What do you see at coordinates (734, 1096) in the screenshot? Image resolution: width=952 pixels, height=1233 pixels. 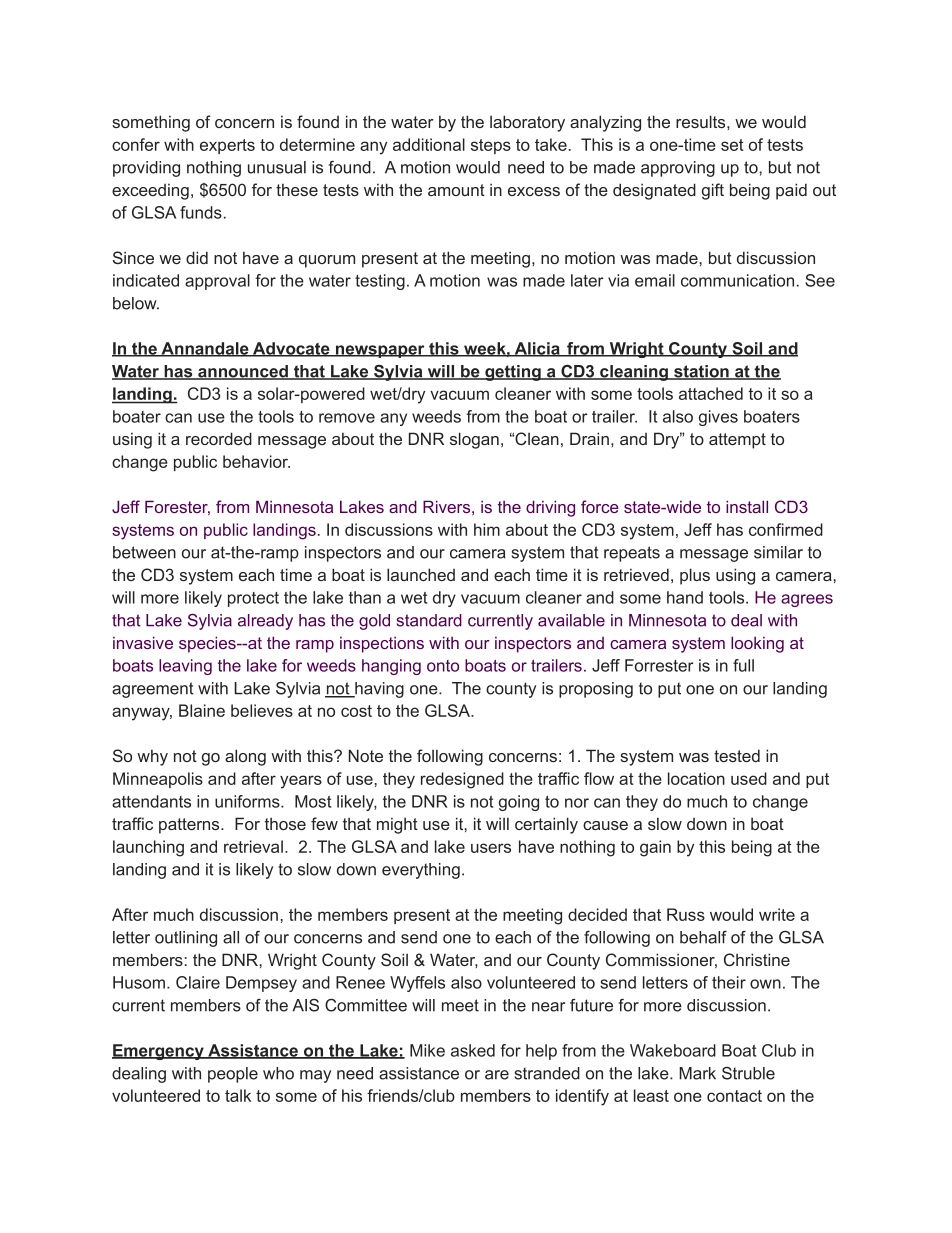 I see `contact` at bounding box center [734, 1096].
